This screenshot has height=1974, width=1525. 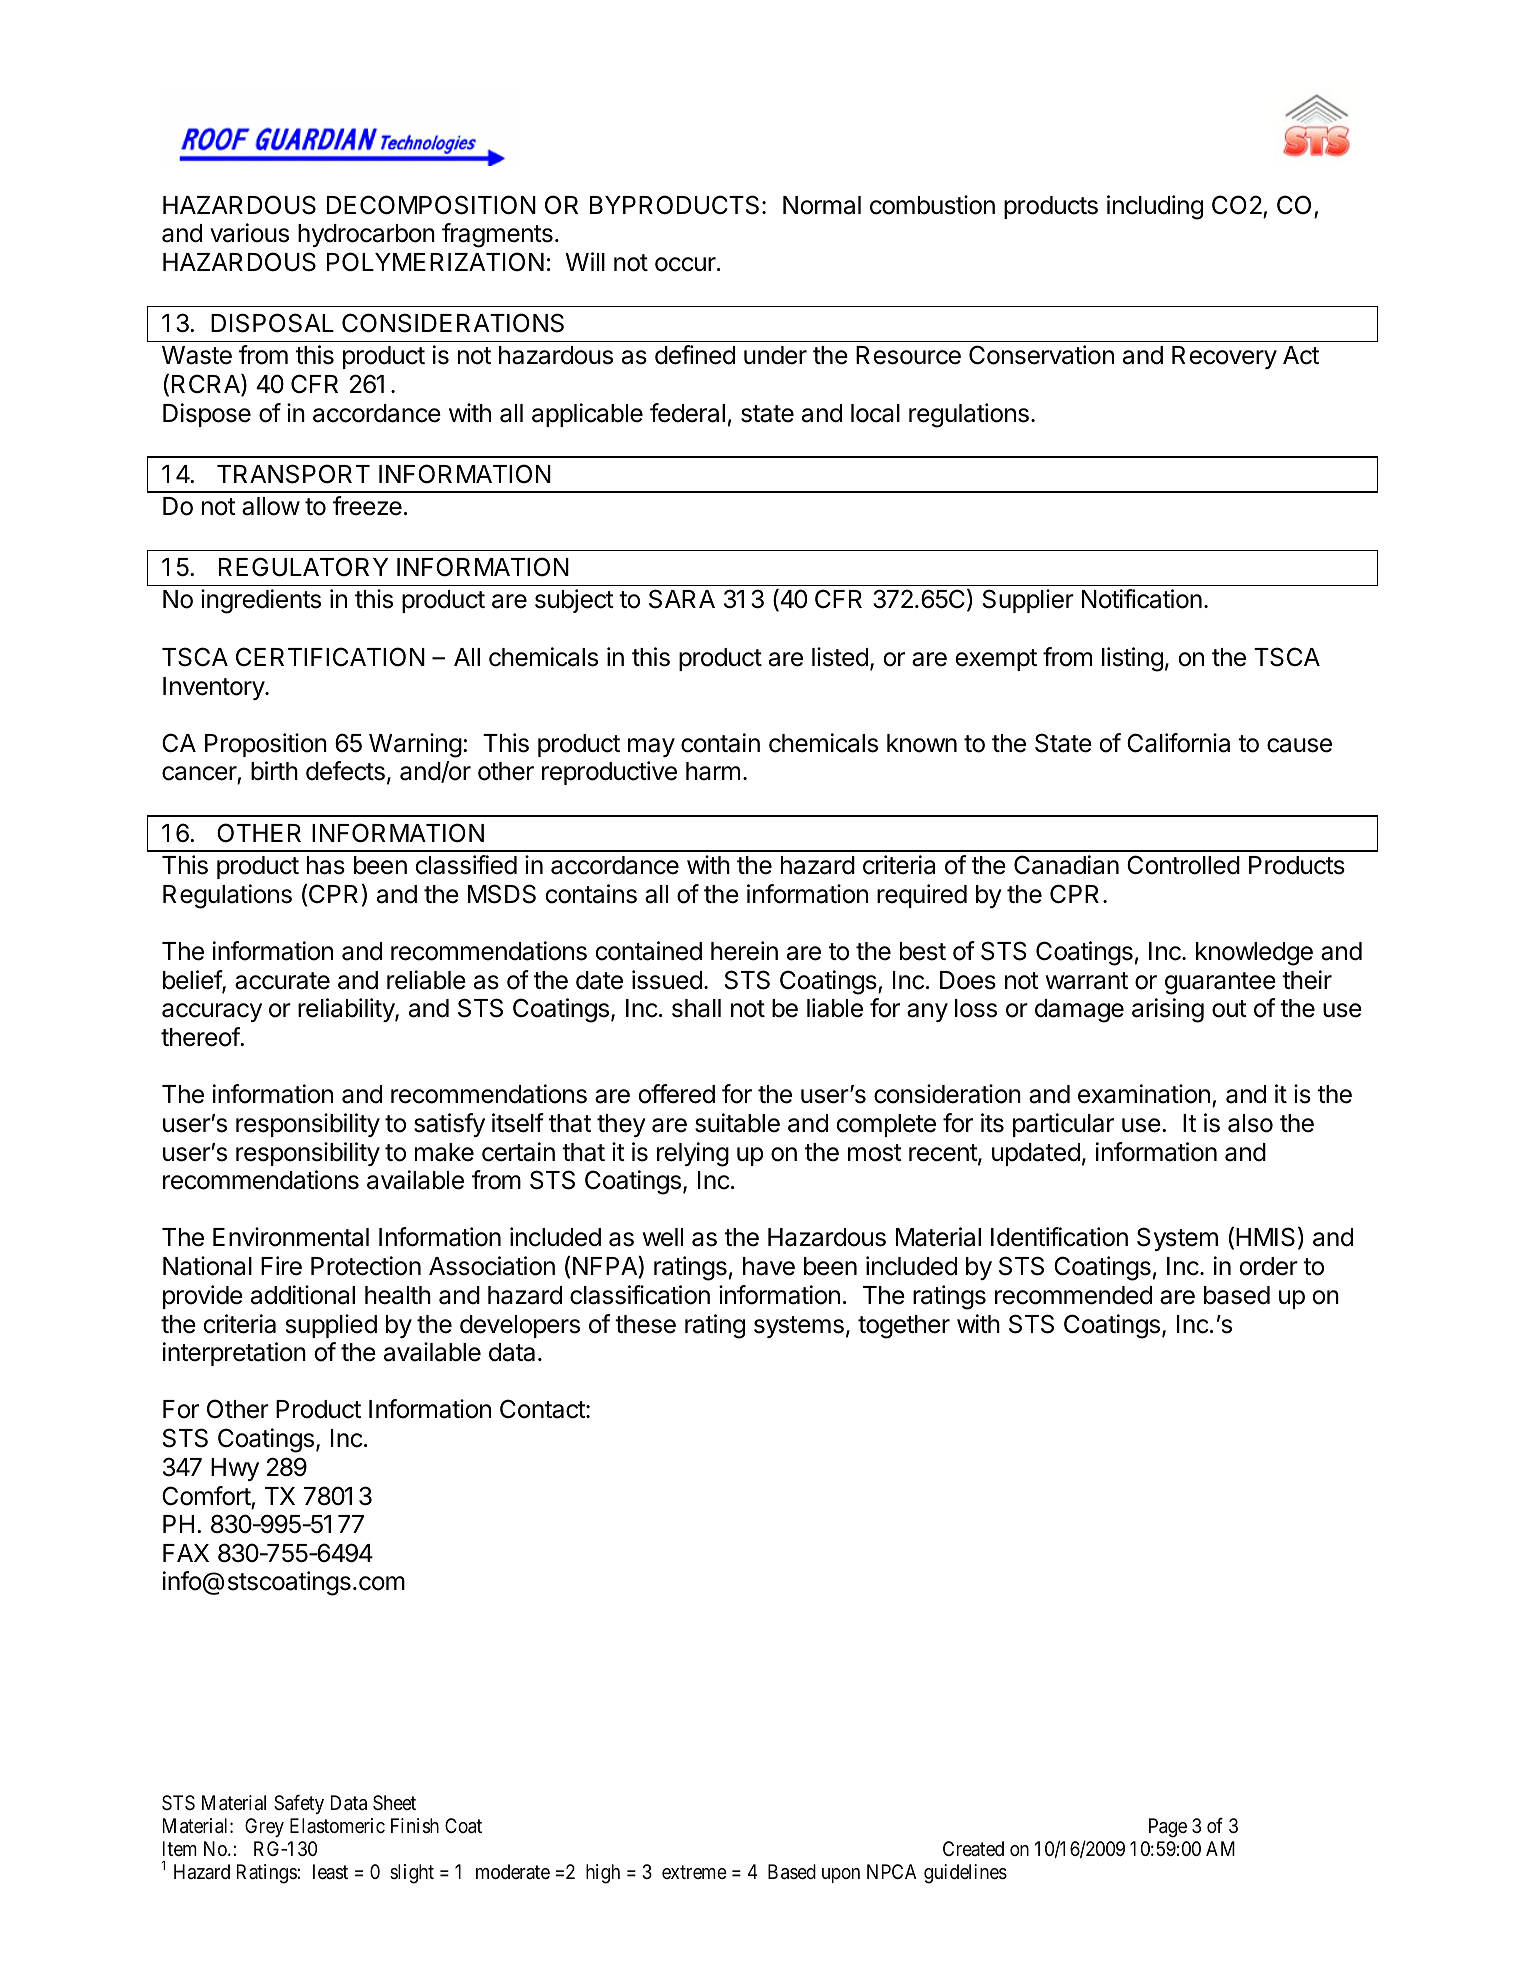 What do you see at coordinates (1155, 207) in the screenshot?
I see `including` at bounding box center [1155, 207].
